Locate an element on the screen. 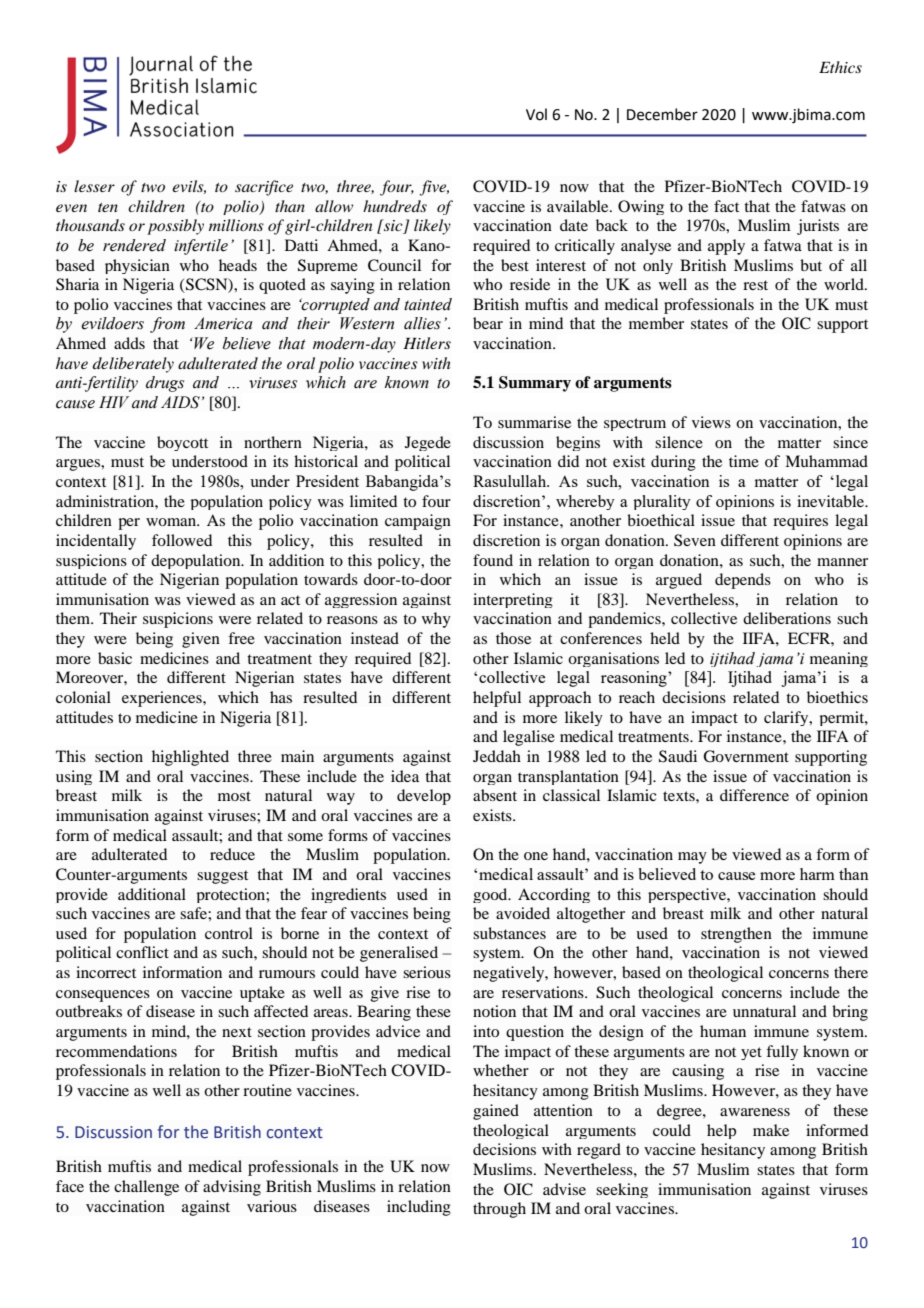  lesser is located at coordinates (94, 186).
